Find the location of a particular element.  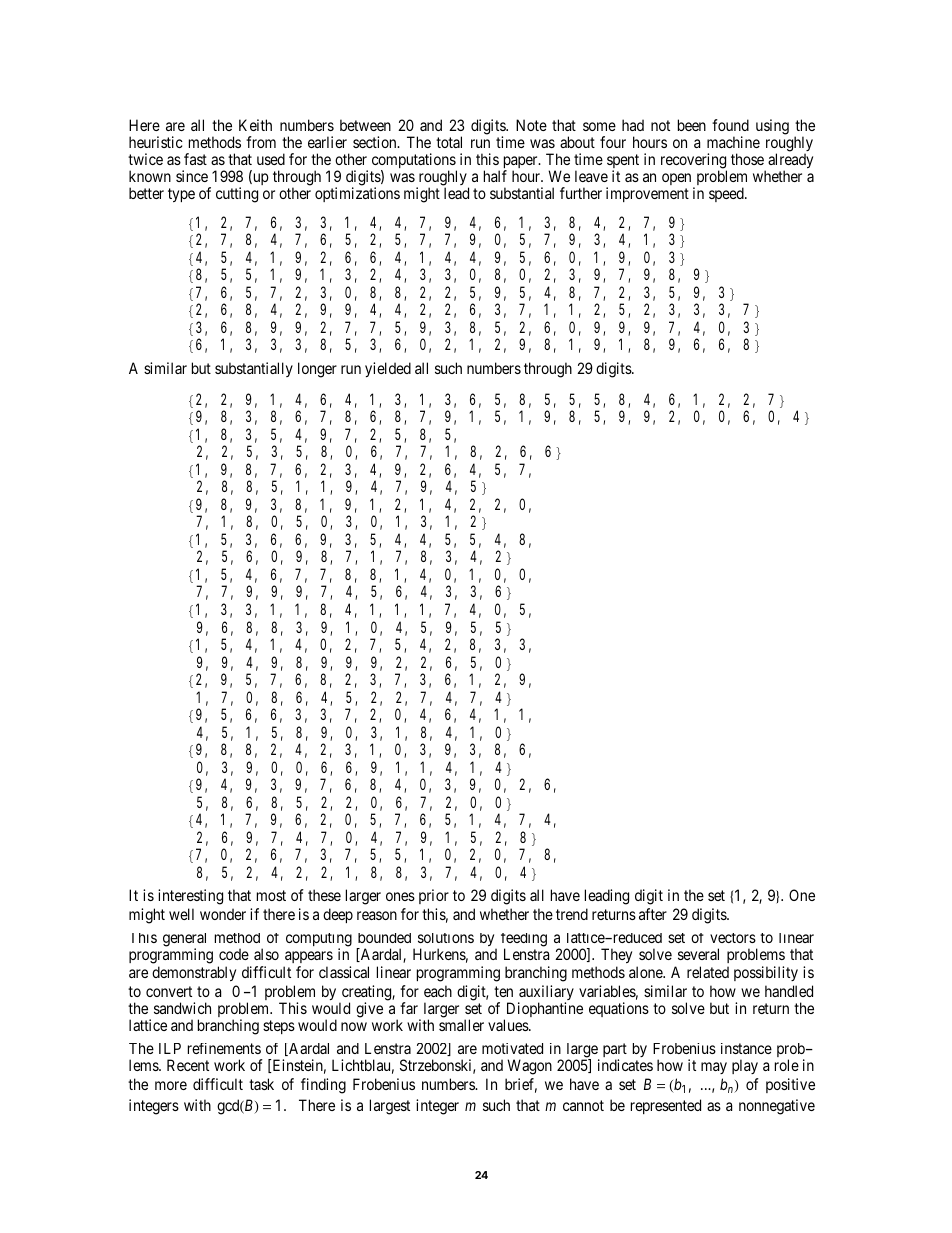

motivated is located at coordinates (512, 1048).
